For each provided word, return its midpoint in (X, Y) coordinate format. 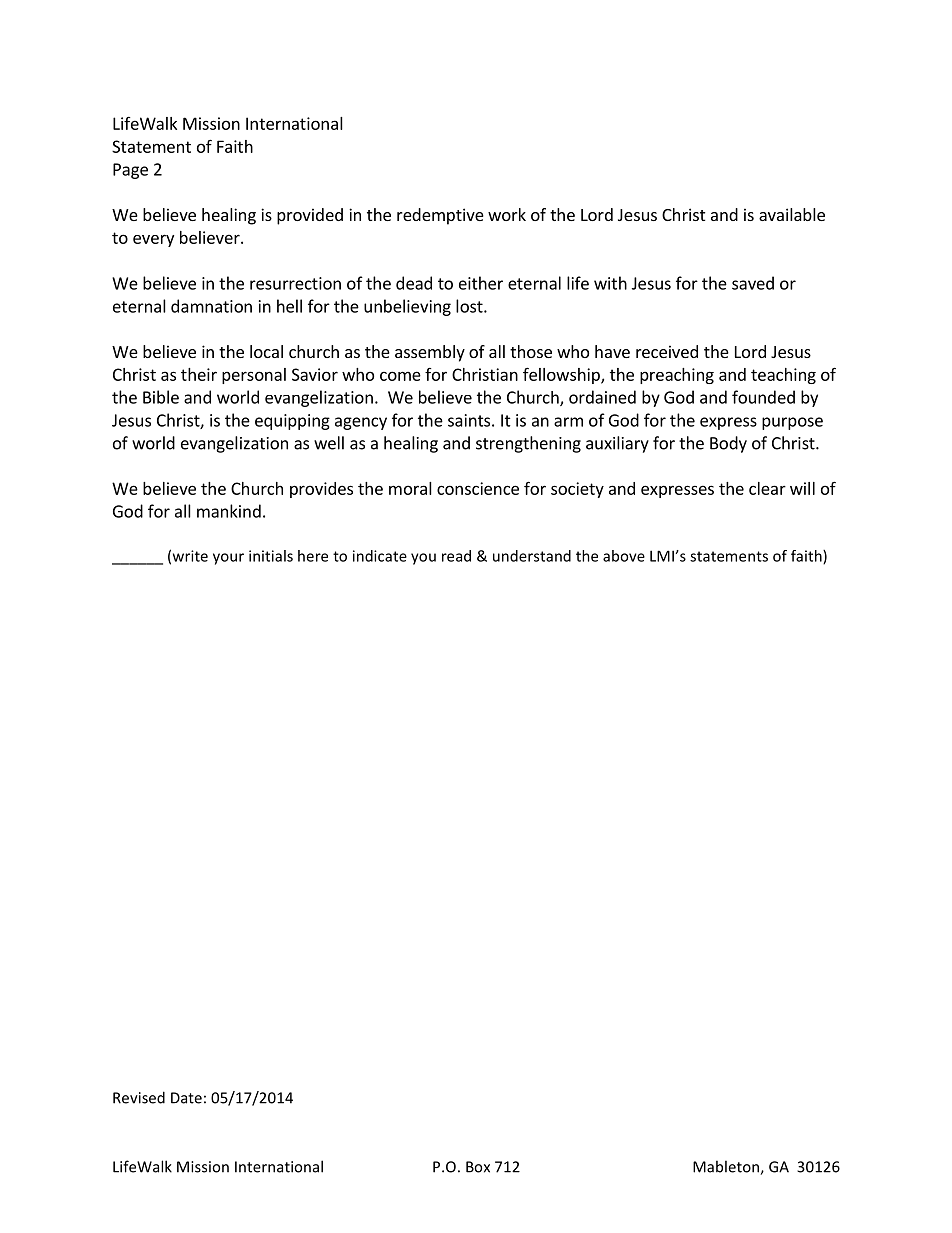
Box (478, 1167)
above (624, 556)
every (153, 240)
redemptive (440, 216)
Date (186, 1098)
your (228, 559)
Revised (139, 1097)
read (456, 556)
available (792, 214)
